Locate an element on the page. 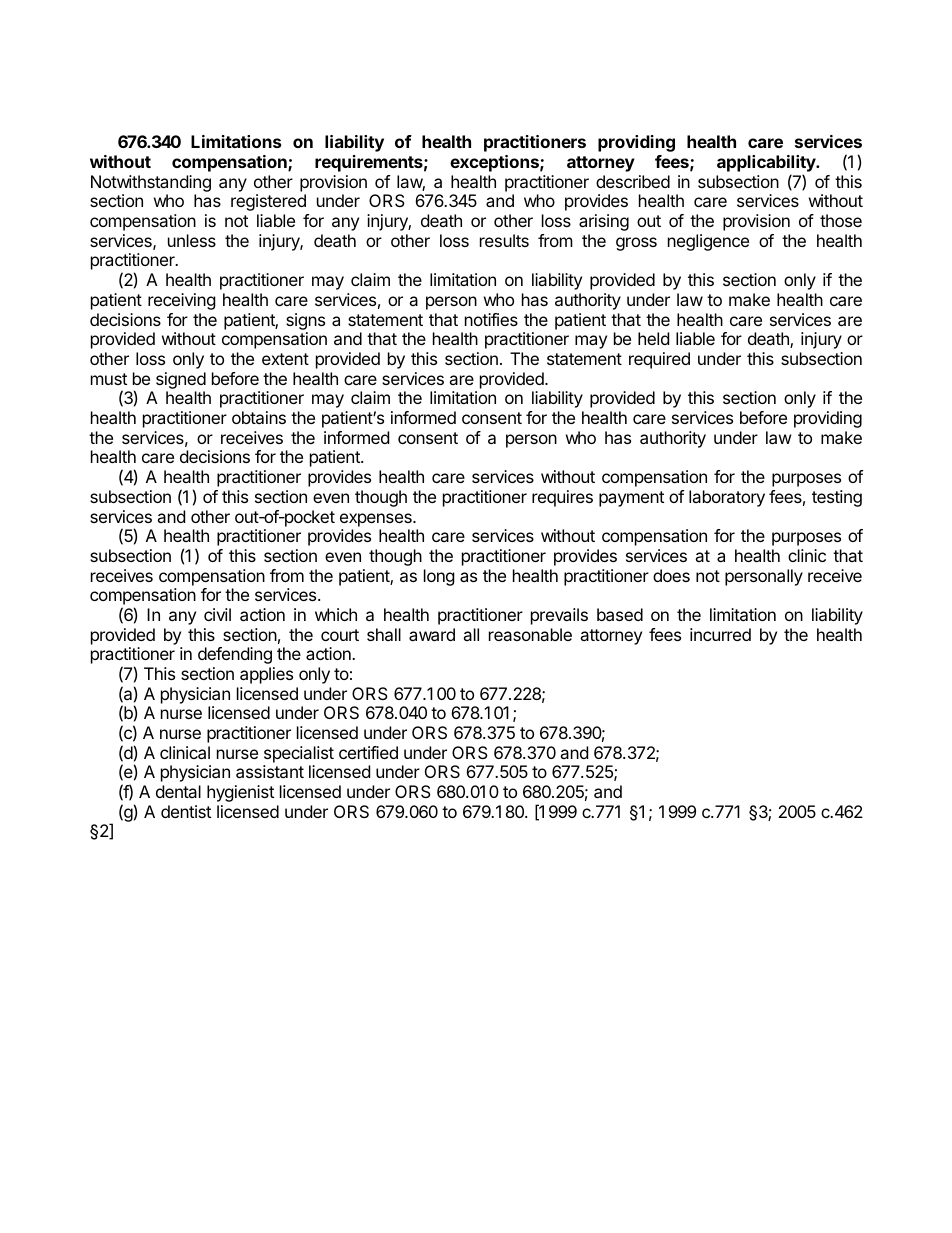 The width and height of the page is (952, 1233). results is located at coordinates (504, 240).
